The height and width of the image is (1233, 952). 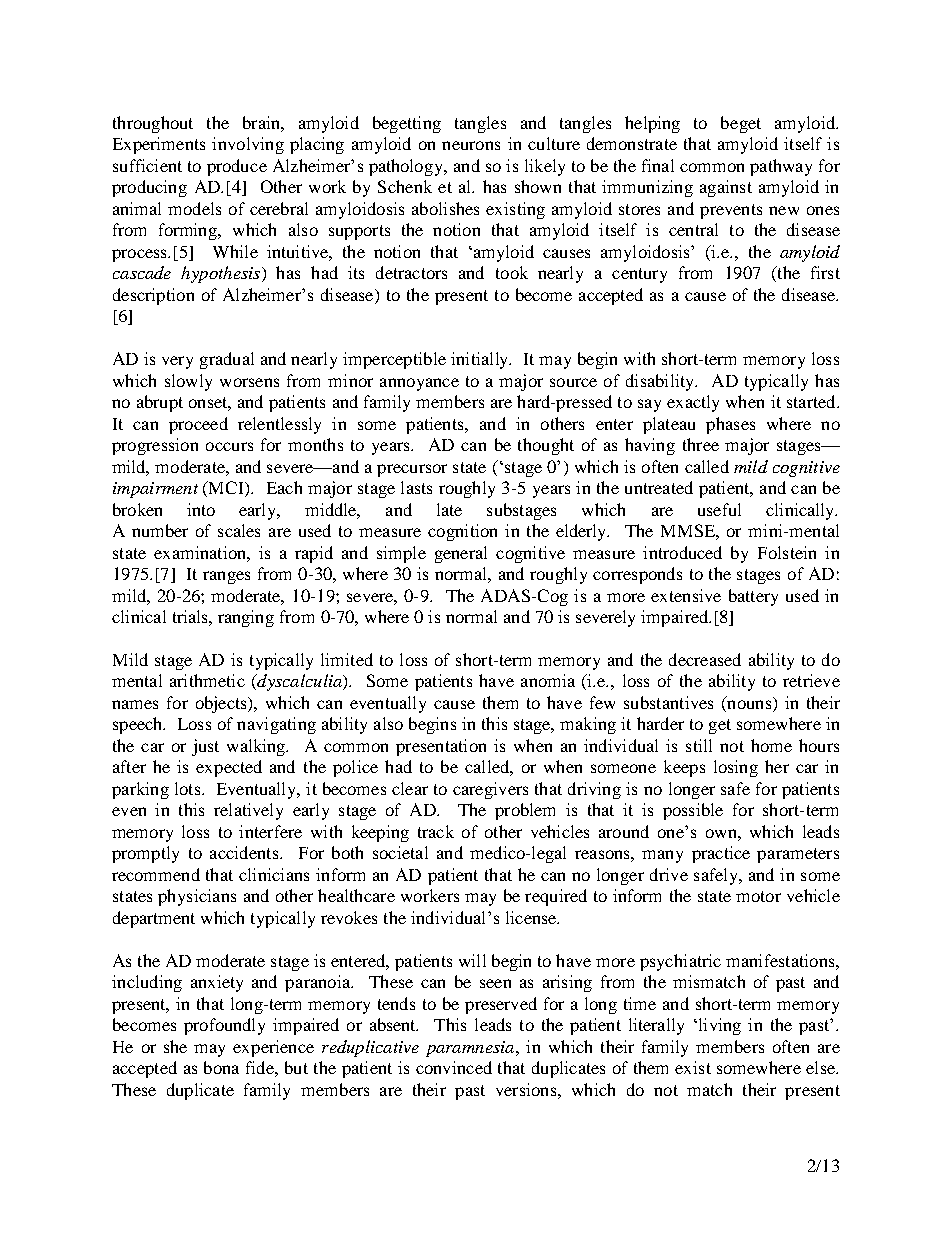 I want to click on bona, so click(x=221, y=1067).
